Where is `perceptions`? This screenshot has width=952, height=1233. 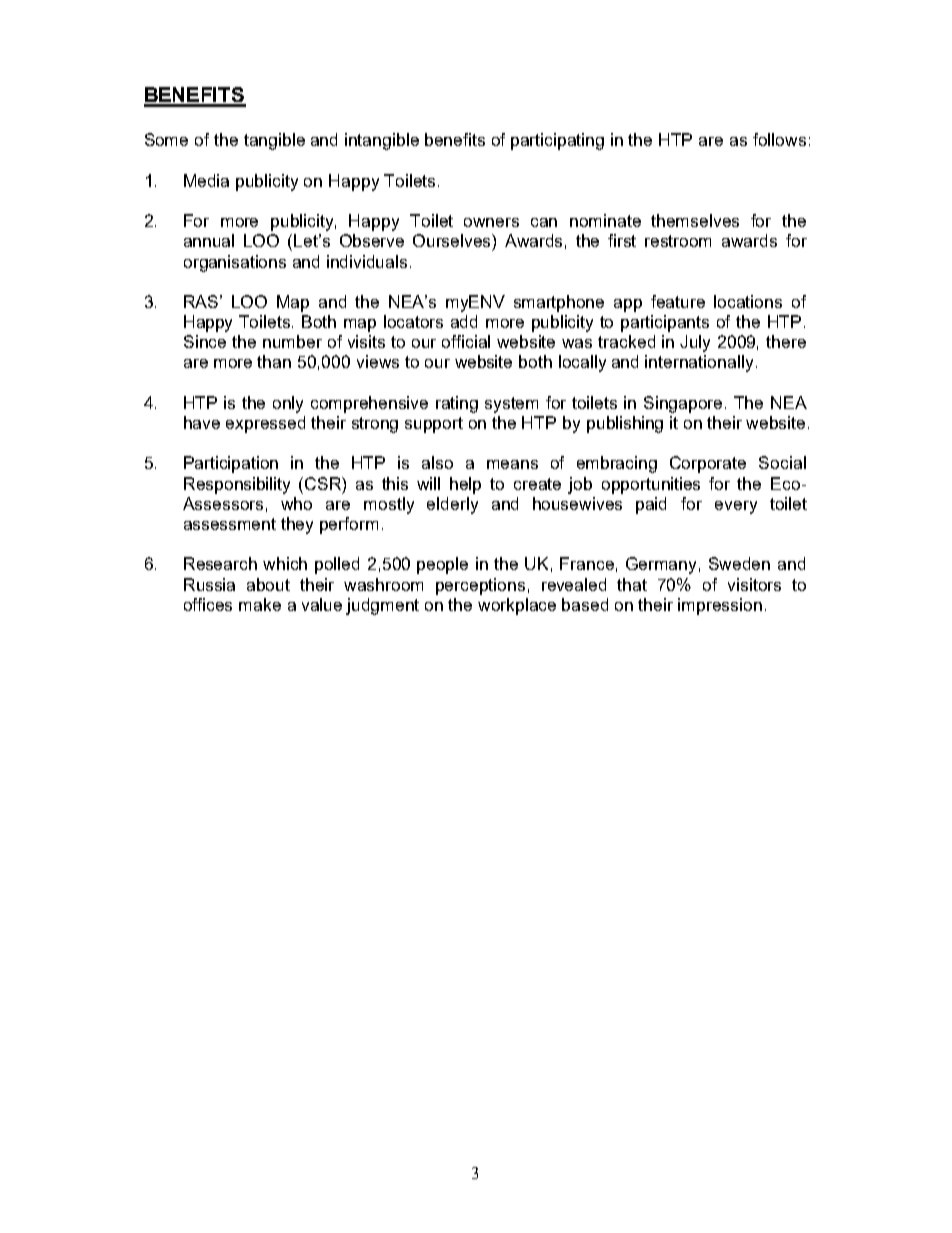
perceptions is located at coordinates (480, 586).
